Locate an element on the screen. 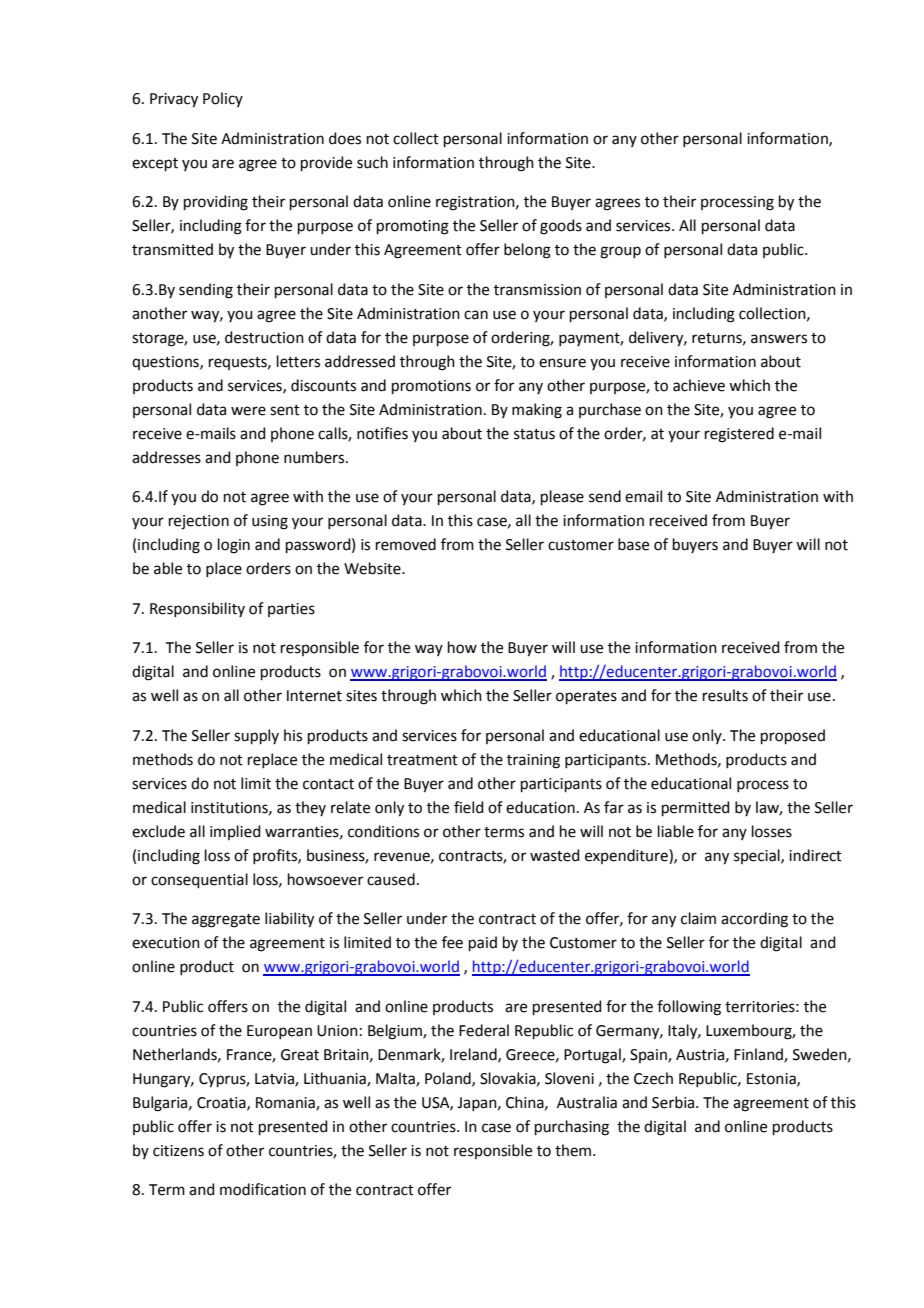  such is located at coordinates (372, 162).
